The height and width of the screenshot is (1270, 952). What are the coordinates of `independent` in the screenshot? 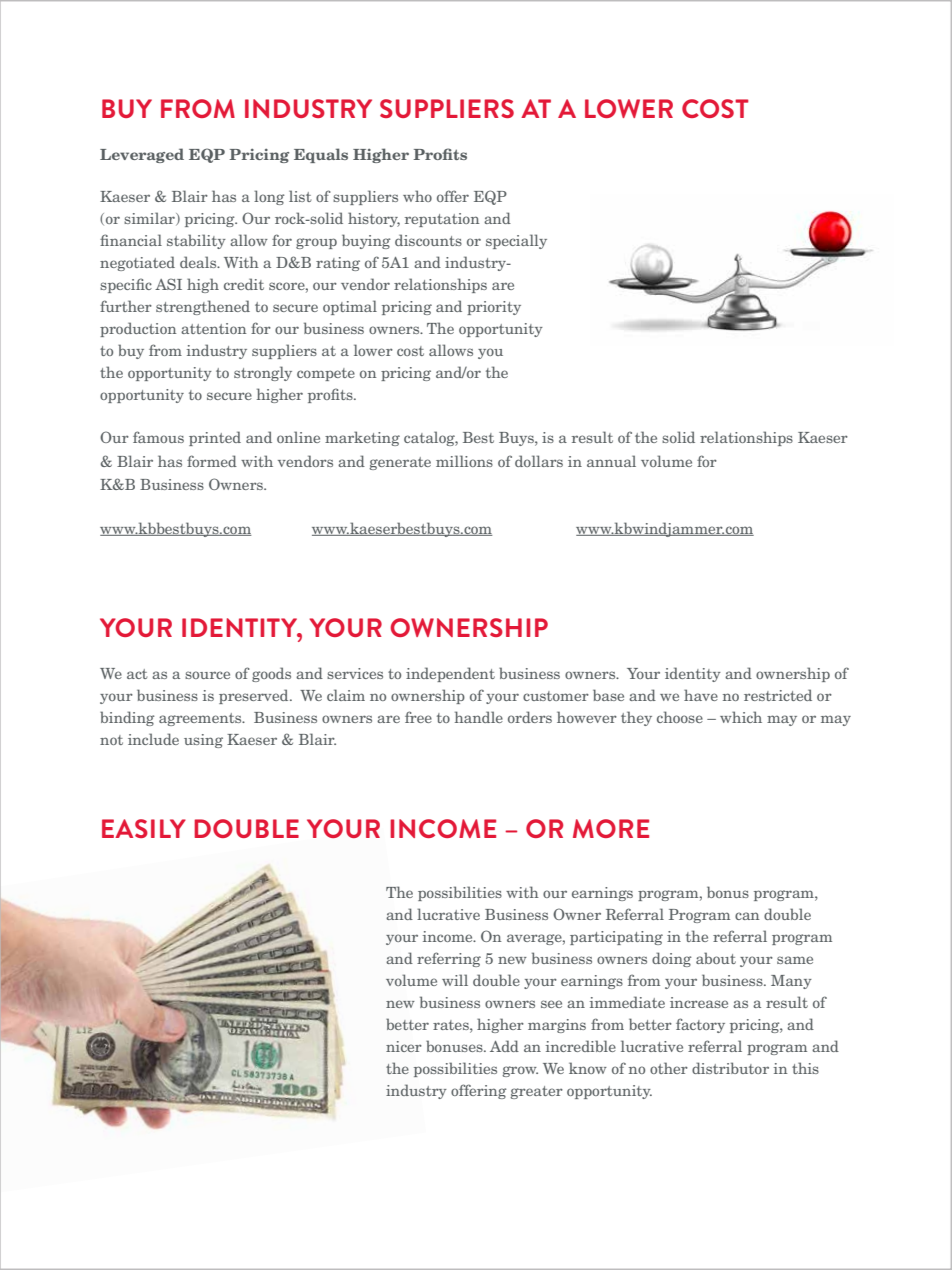 It's located at (450, 674).
